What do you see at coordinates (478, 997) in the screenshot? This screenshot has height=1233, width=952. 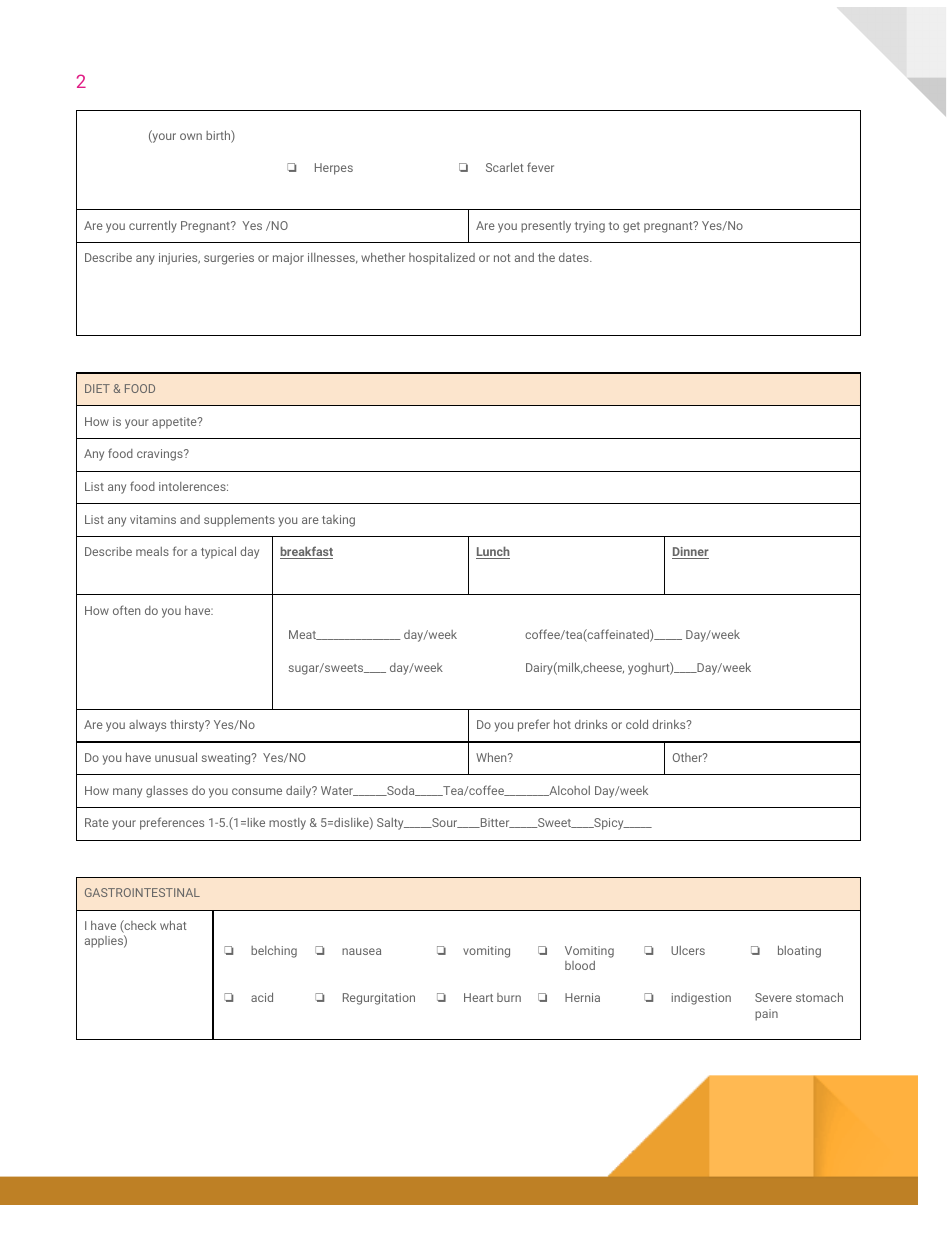 I see `Heart` at bounding box center [478, 997].
